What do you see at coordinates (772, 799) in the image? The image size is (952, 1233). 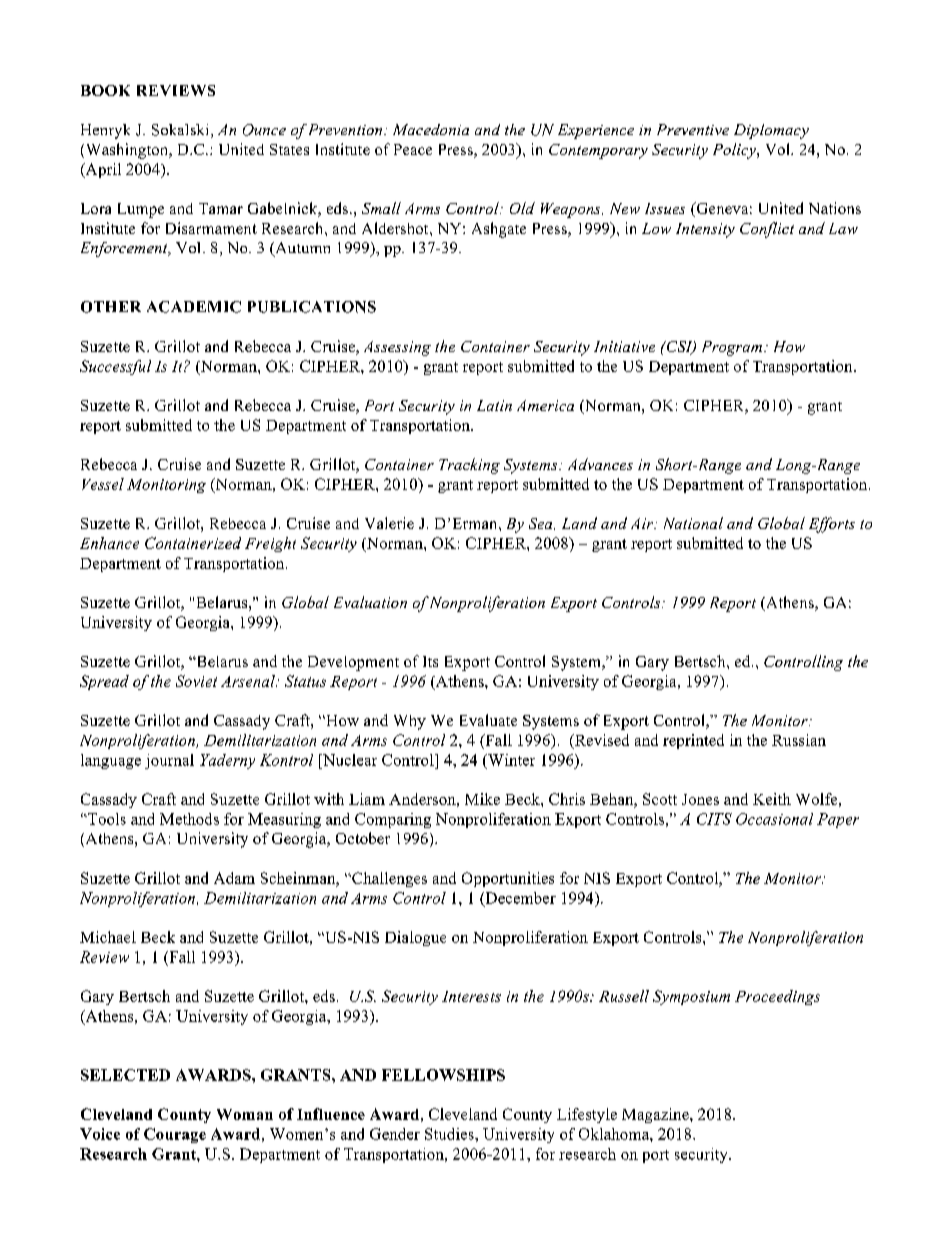 I see `Keith` at bounding box center [772, 799].
